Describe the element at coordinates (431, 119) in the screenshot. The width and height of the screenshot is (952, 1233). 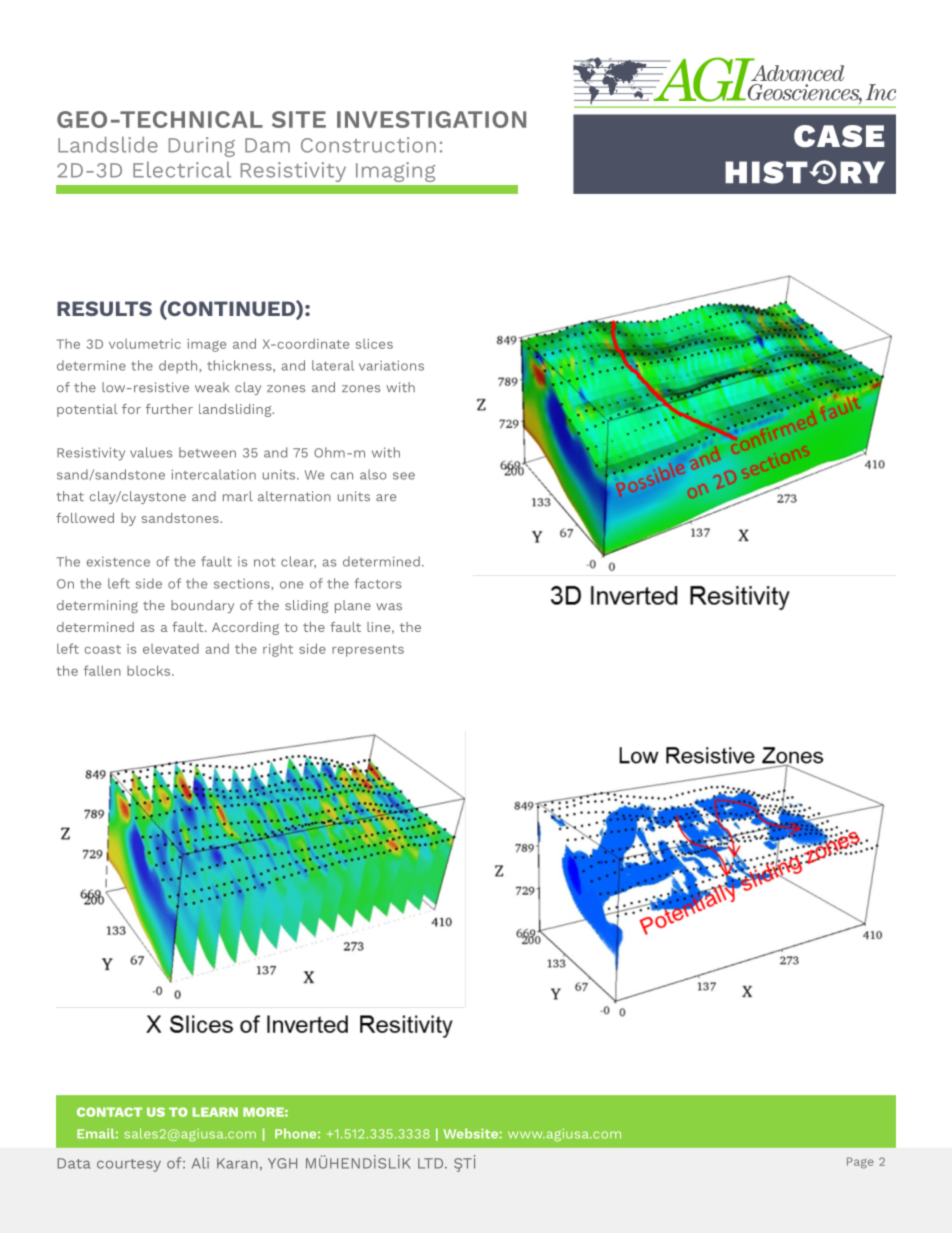
I see `INVESTIGATION` at that location.
